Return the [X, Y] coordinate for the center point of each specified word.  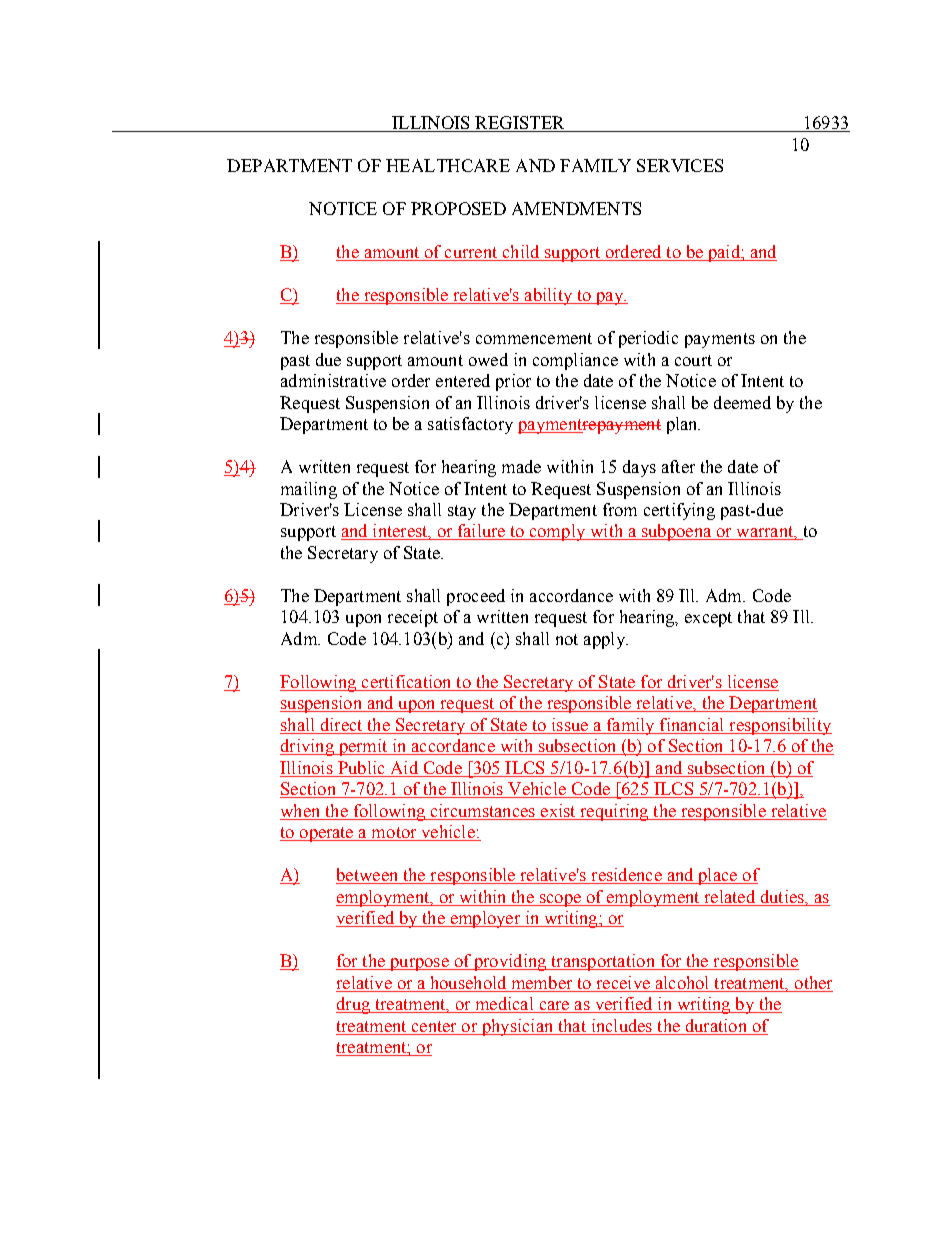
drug [354, 1005]
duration [716, 1025]
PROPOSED [458, 208]
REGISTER [520, 124]
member [542, 982]
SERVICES [680, 165]
